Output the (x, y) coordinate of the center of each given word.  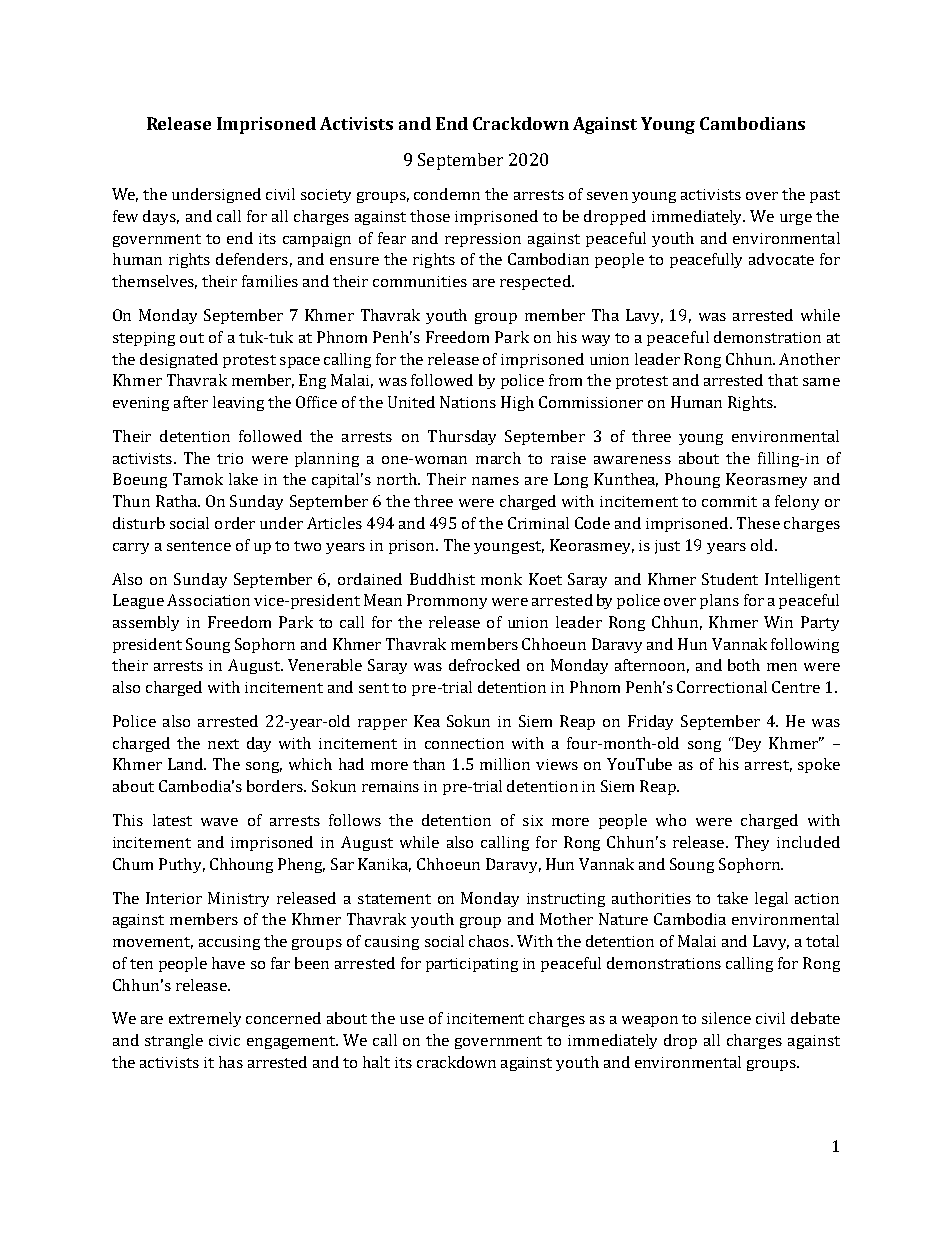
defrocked (484, 665)
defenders (252, 259)
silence (726, 1018)
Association (208, 600)
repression (483, 240)
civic (224, 1040)
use (412, 1020)
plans (719, 601)
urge (796, 219)
